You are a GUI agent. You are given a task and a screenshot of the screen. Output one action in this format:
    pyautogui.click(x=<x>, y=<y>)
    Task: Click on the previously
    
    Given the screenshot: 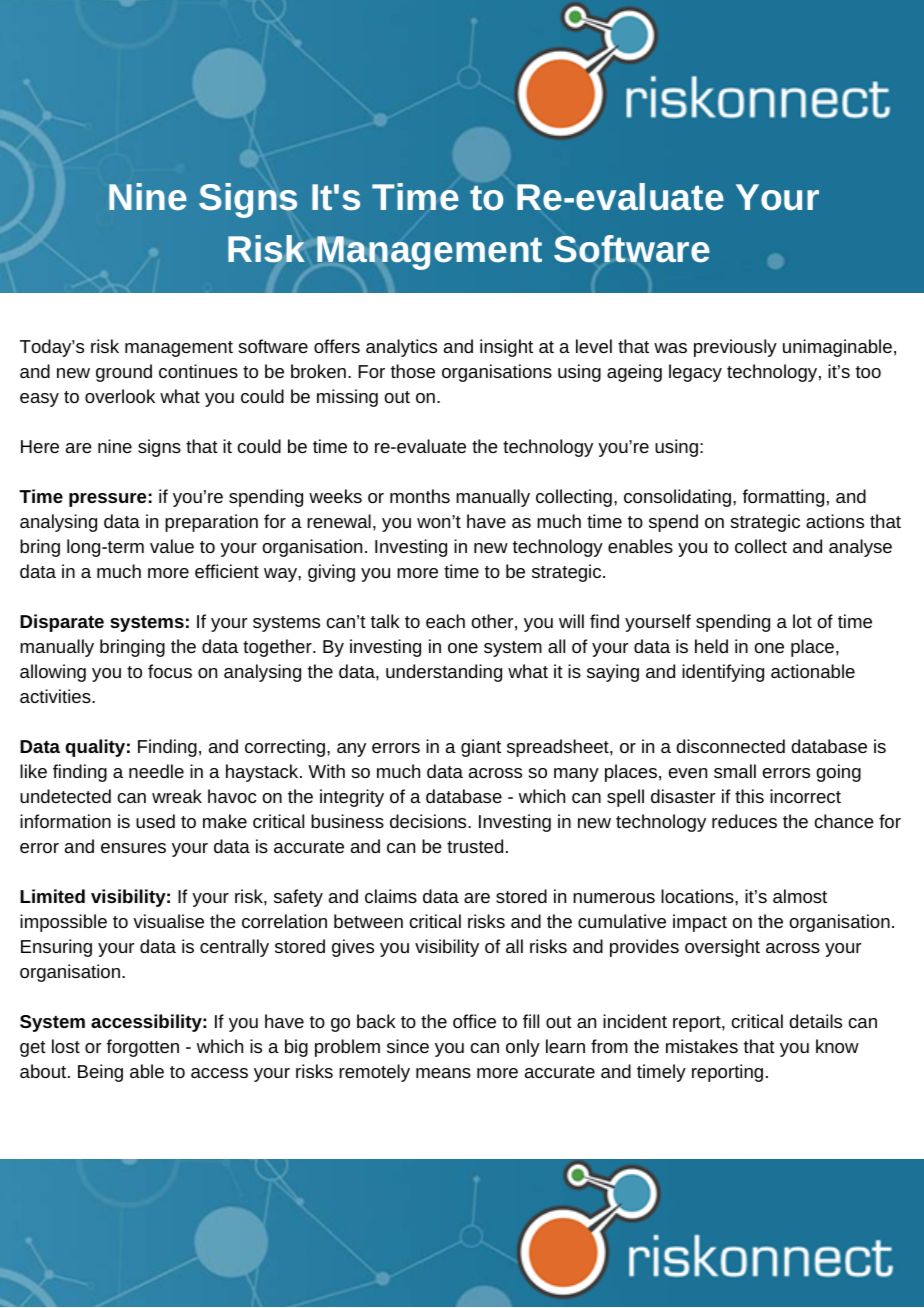 What is the action you would take?
    pyautogui.click(x=735, y=348)
